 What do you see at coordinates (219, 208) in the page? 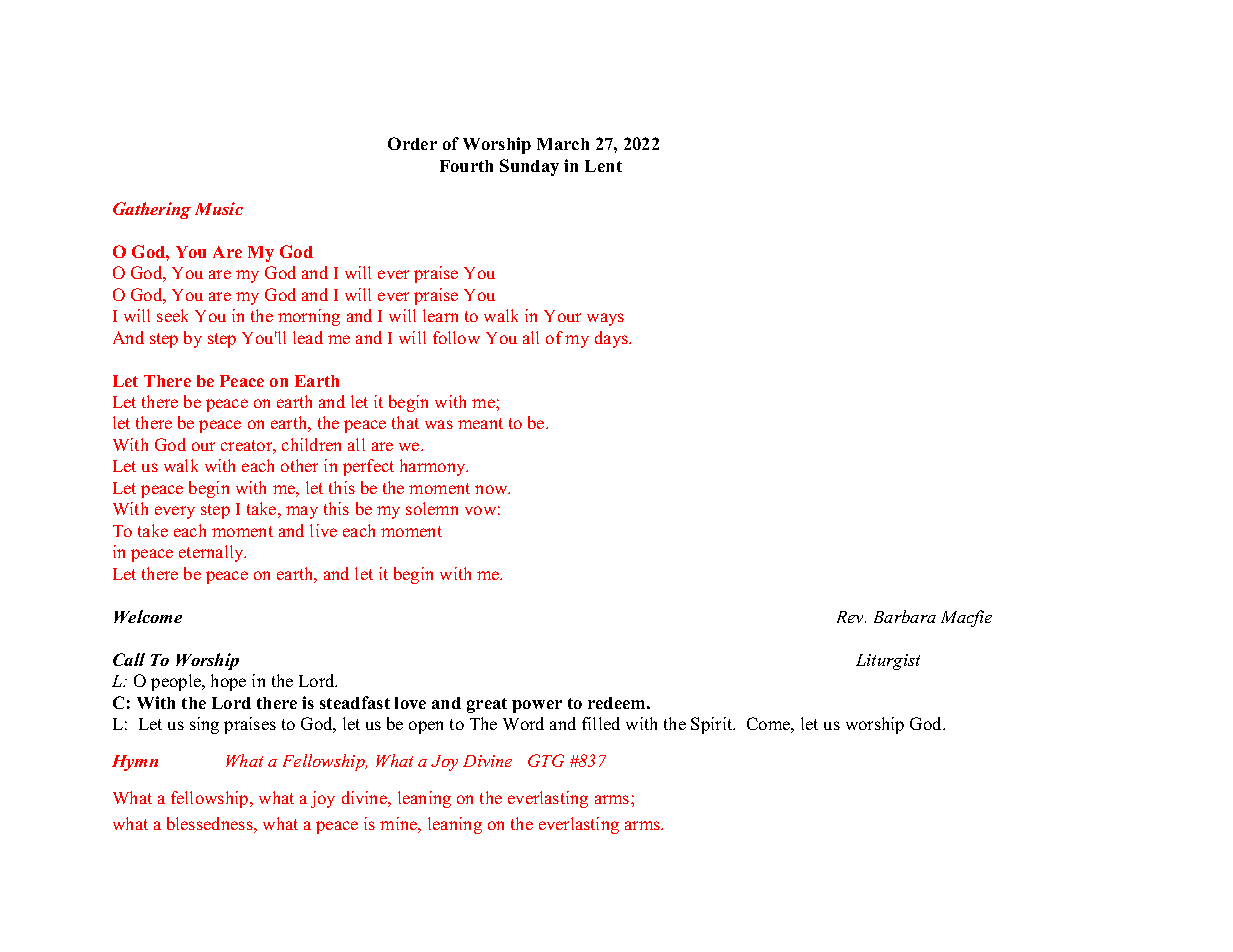
I see `Music` at bounding box center [219, 208].
